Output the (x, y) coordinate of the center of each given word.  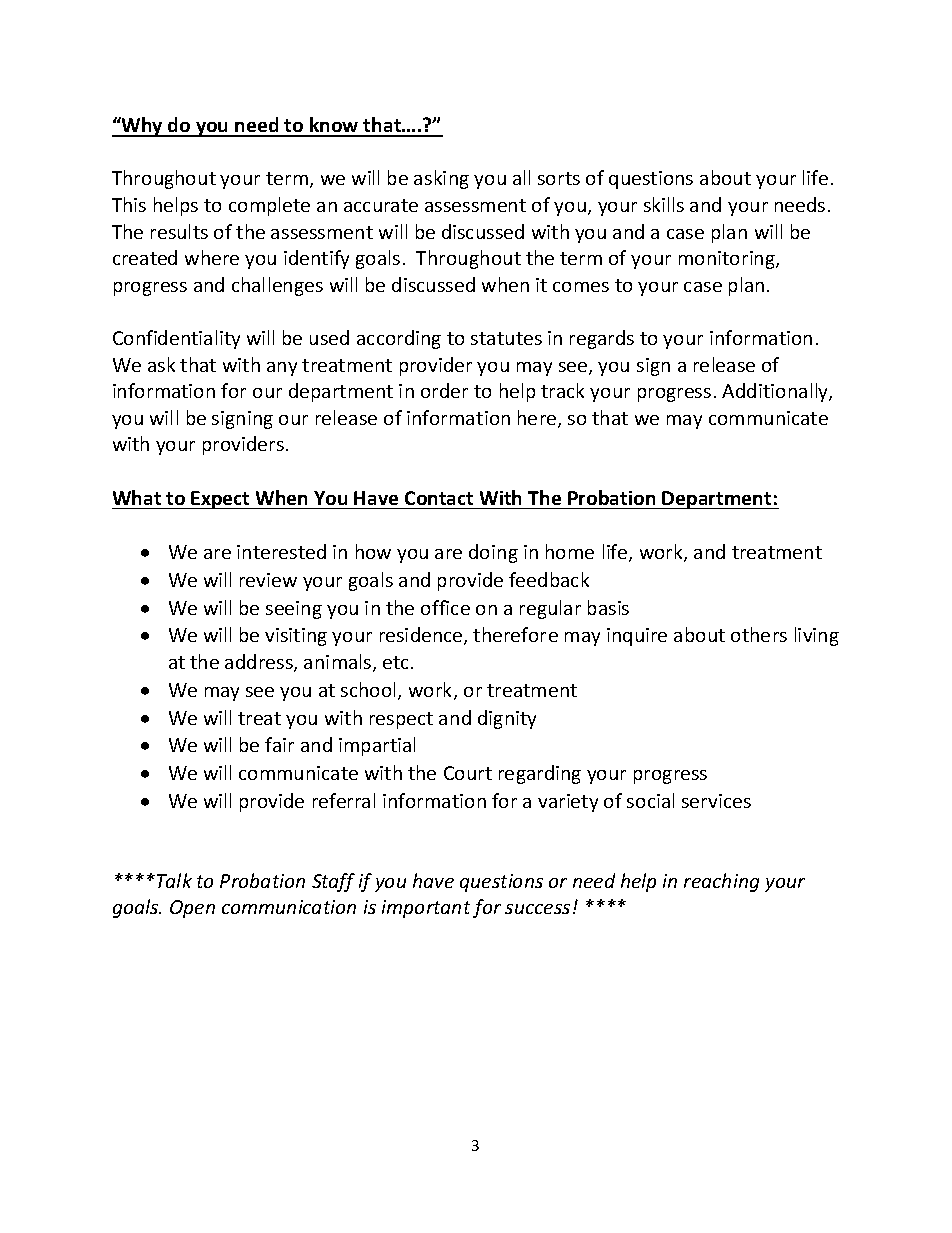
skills (664, 204)
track (562, 390)
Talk (174, 880)
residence (422, 636)
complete (269, 206)
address (260, 663)
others (759, 634)
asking (441, 179)
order (444, 390)
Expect (221, 500)
